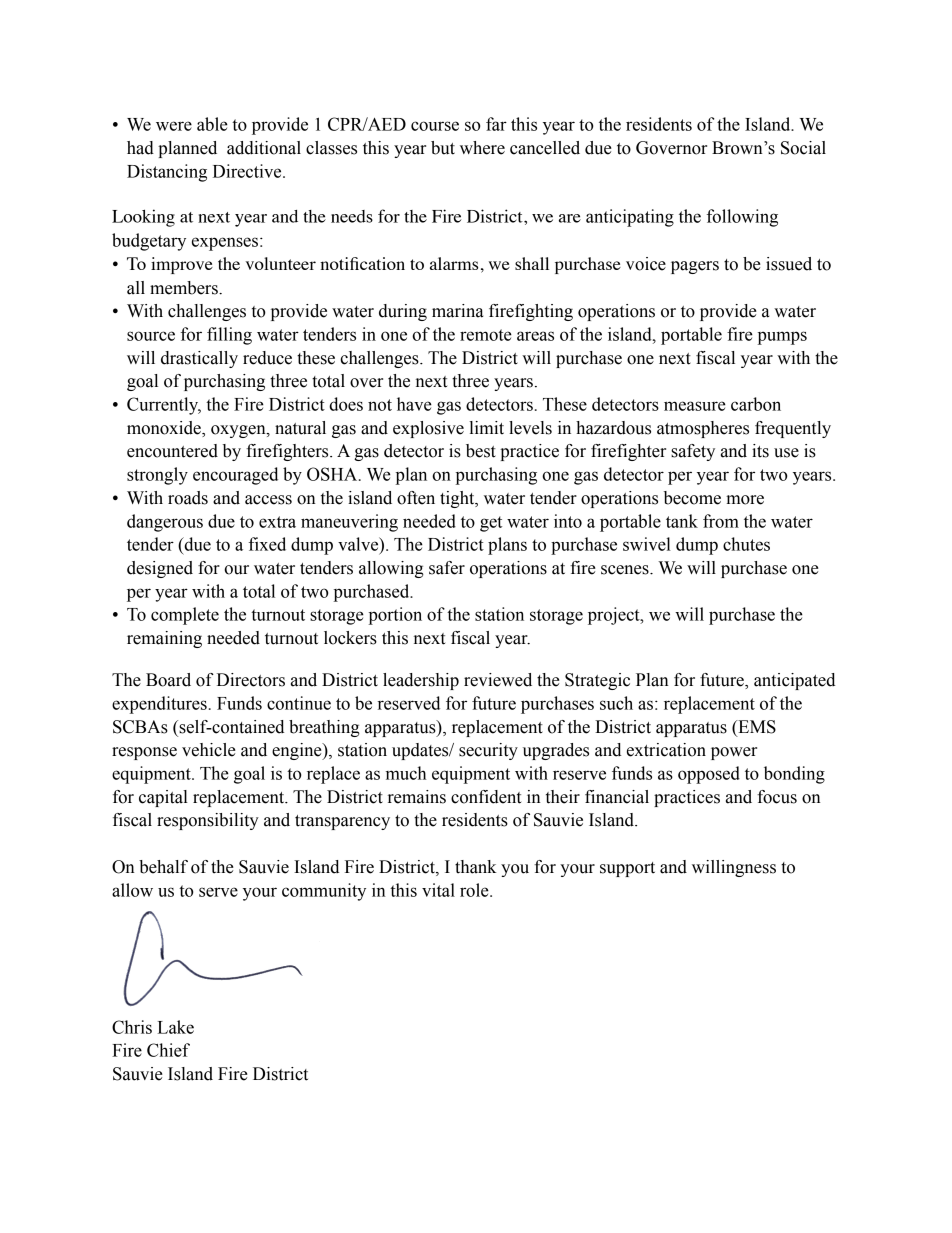 The image size is (952, 1233). Describe the element at coordinates (746, 544) in the page. I see `chutes` at that location.
